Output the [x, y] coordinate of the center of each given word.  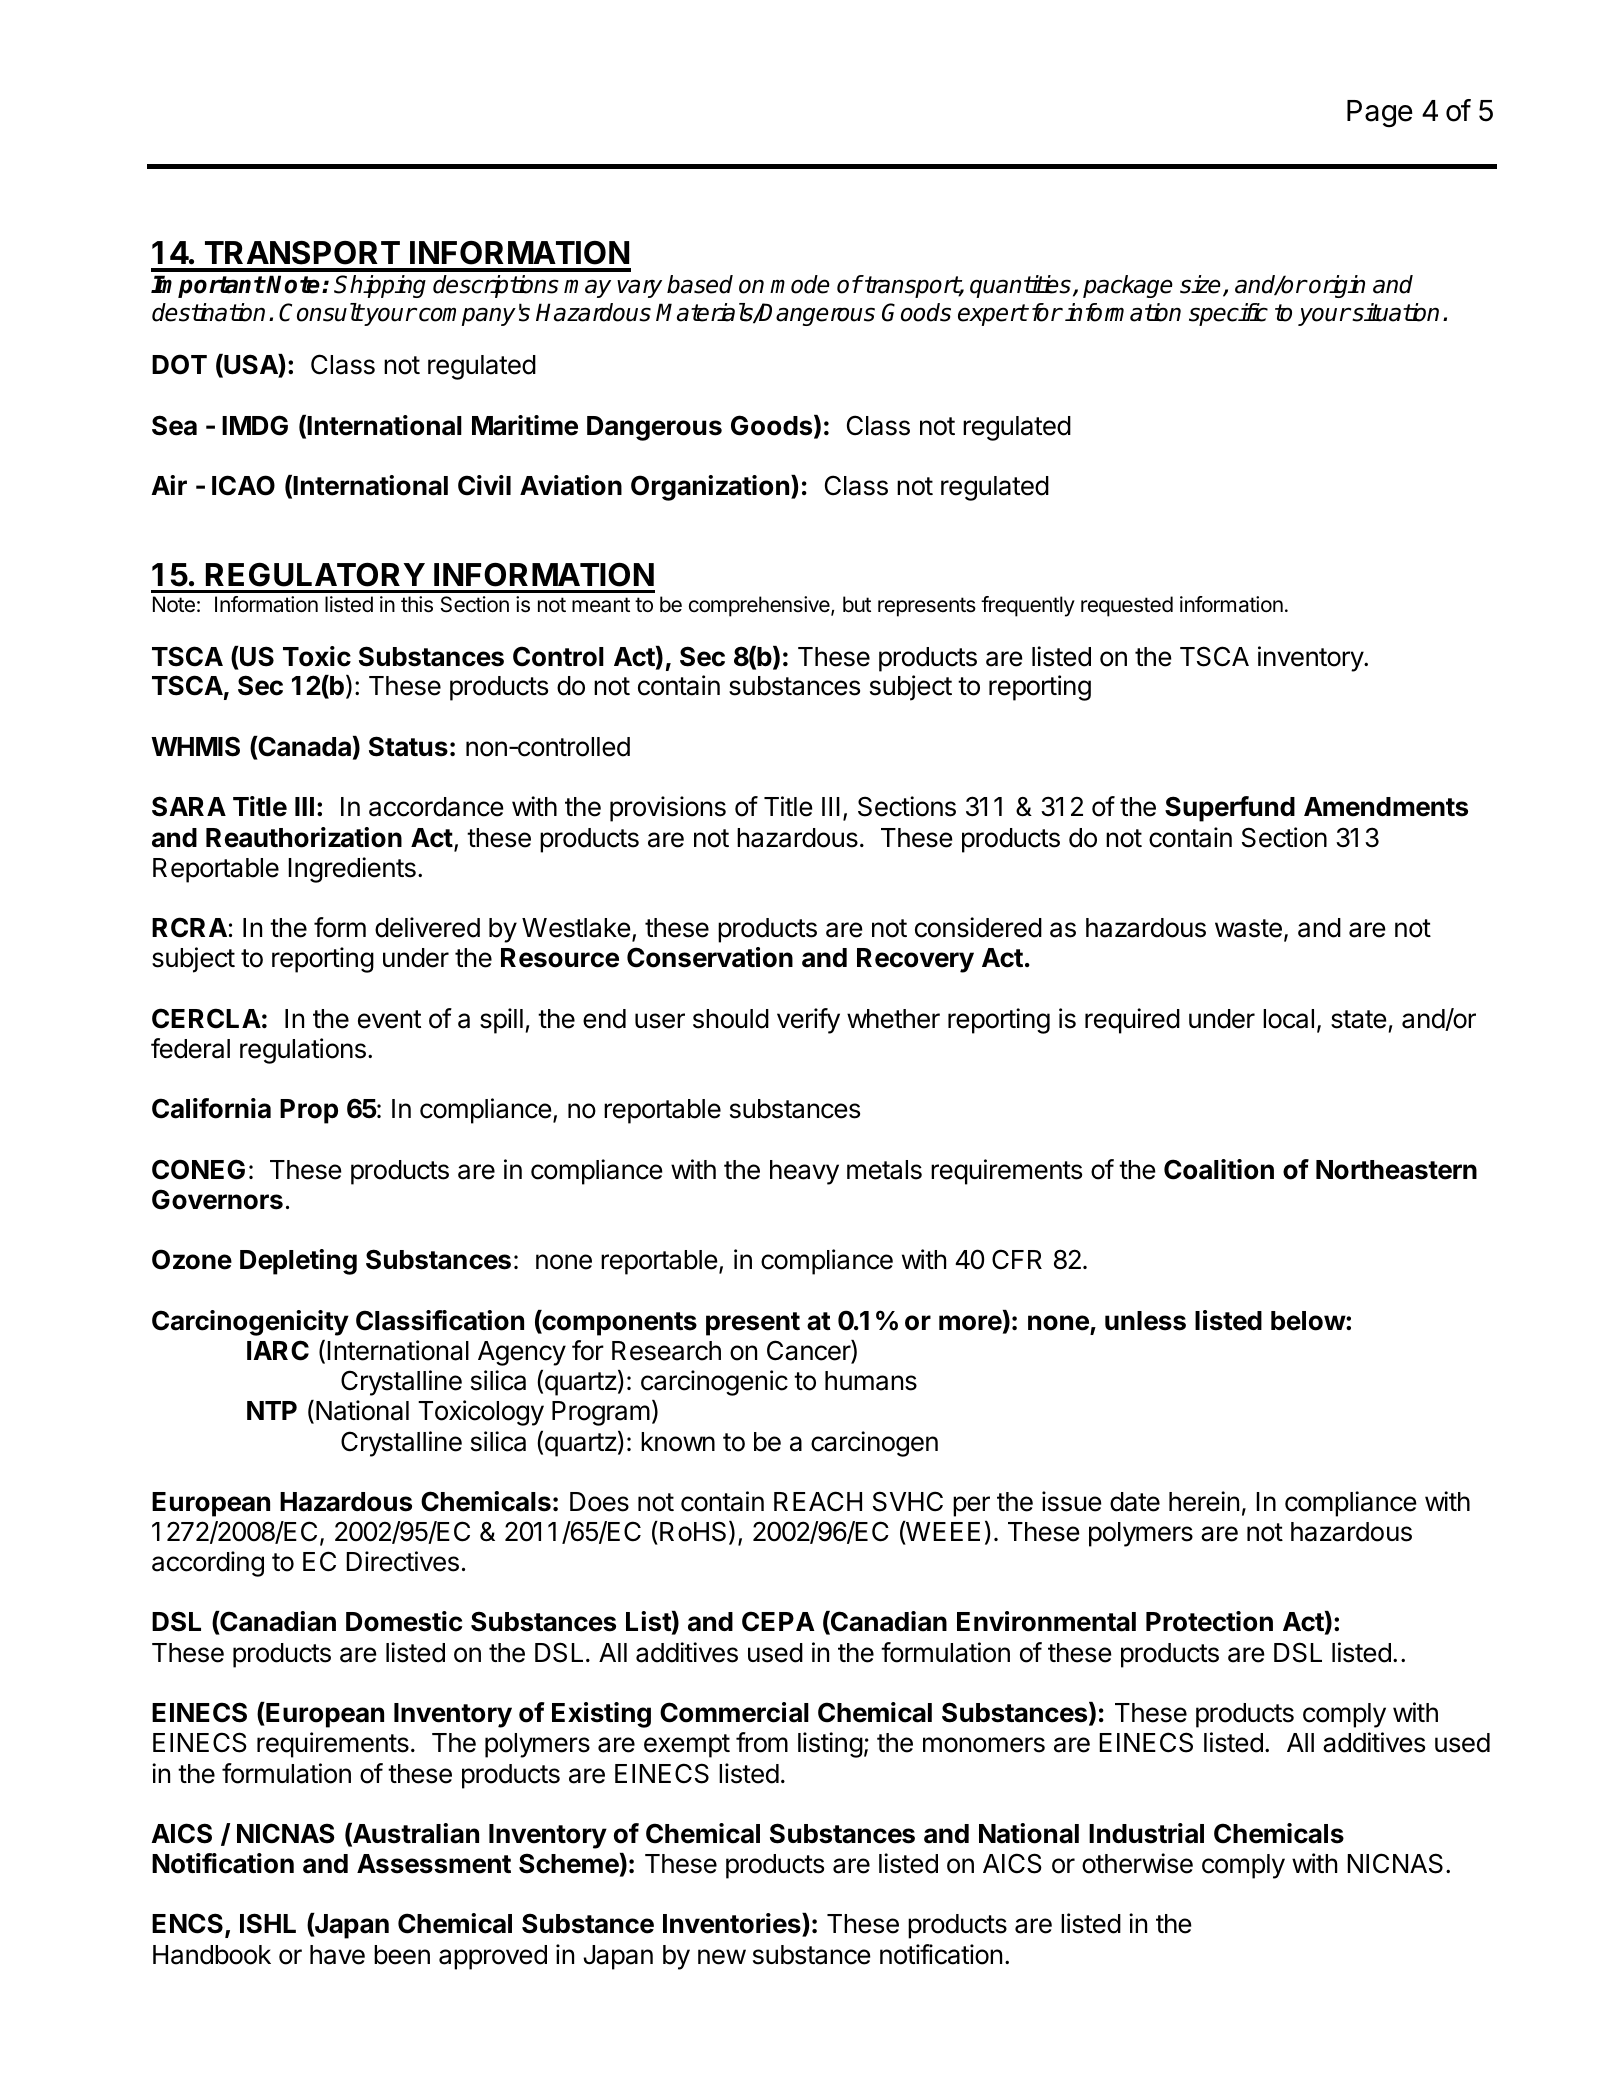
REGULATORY [315, 574]
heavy [804, 1172]
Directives [402, 1561]
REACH [818, 1501]
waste [1248, 928]
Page [1380, 114]
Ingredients [352, 870]
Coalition [1219, 1169]
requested [1127, 606]
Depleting [298, 1262]
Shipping [380, 286]
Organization [710, 488]
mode [800, 284]
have [337, 1955]
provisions [668, 809]
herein [1204, 1501]
